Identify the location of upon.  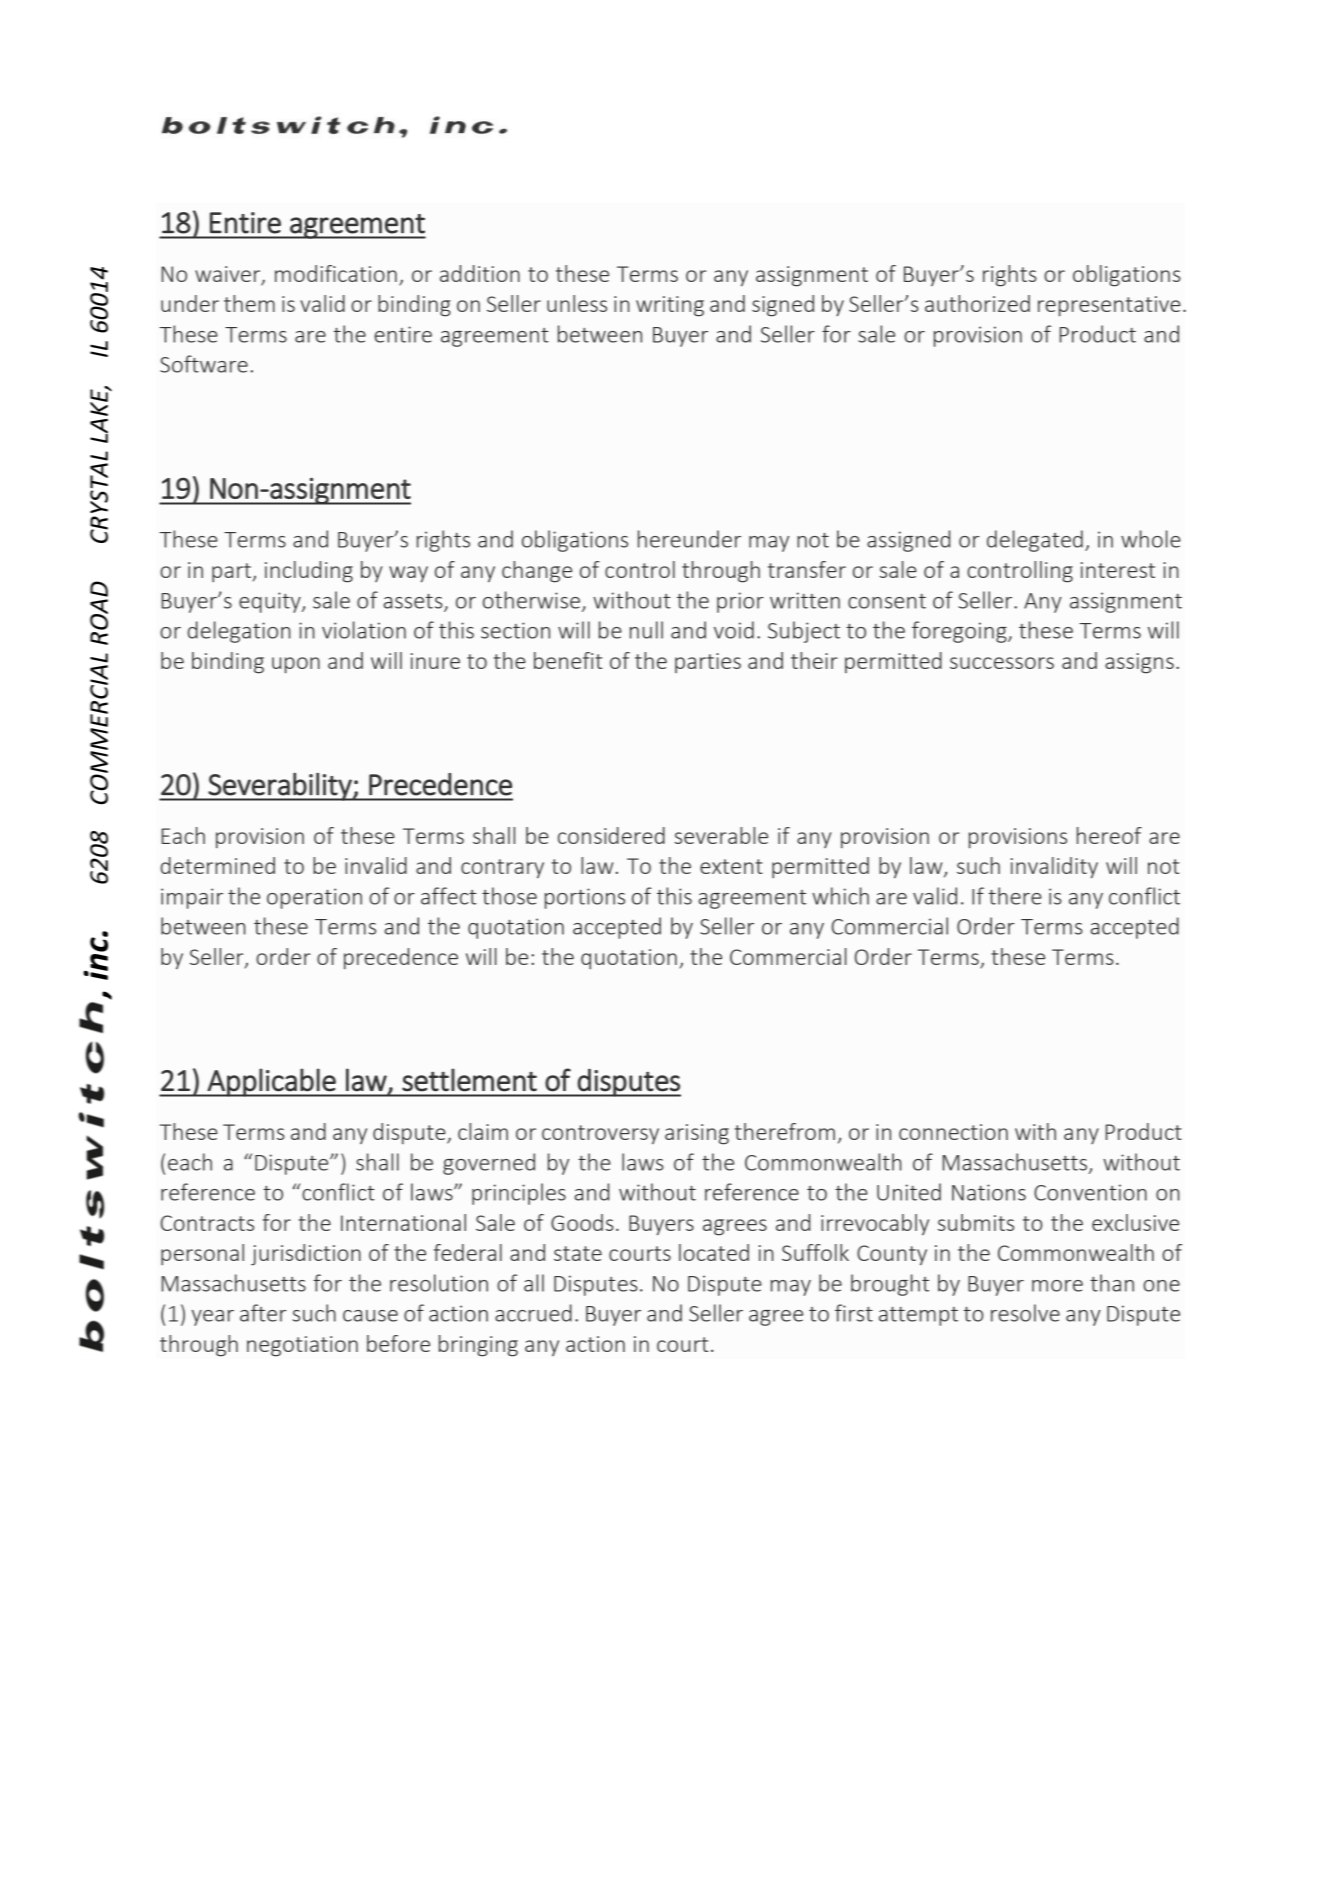
(296, 665).
